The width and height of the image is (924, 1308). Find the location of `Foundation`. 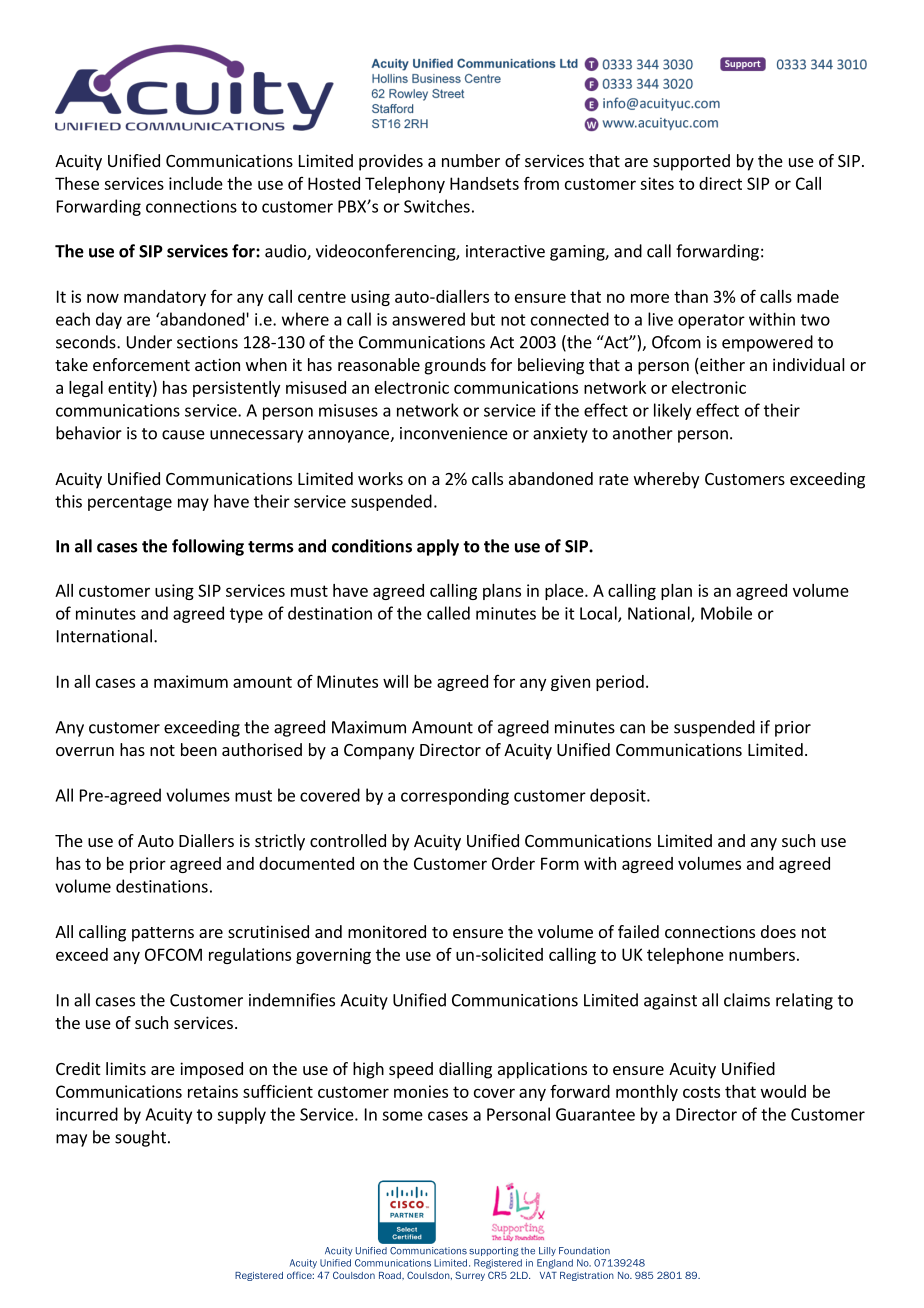

Foundation is located at coordinates (584, 1251).
